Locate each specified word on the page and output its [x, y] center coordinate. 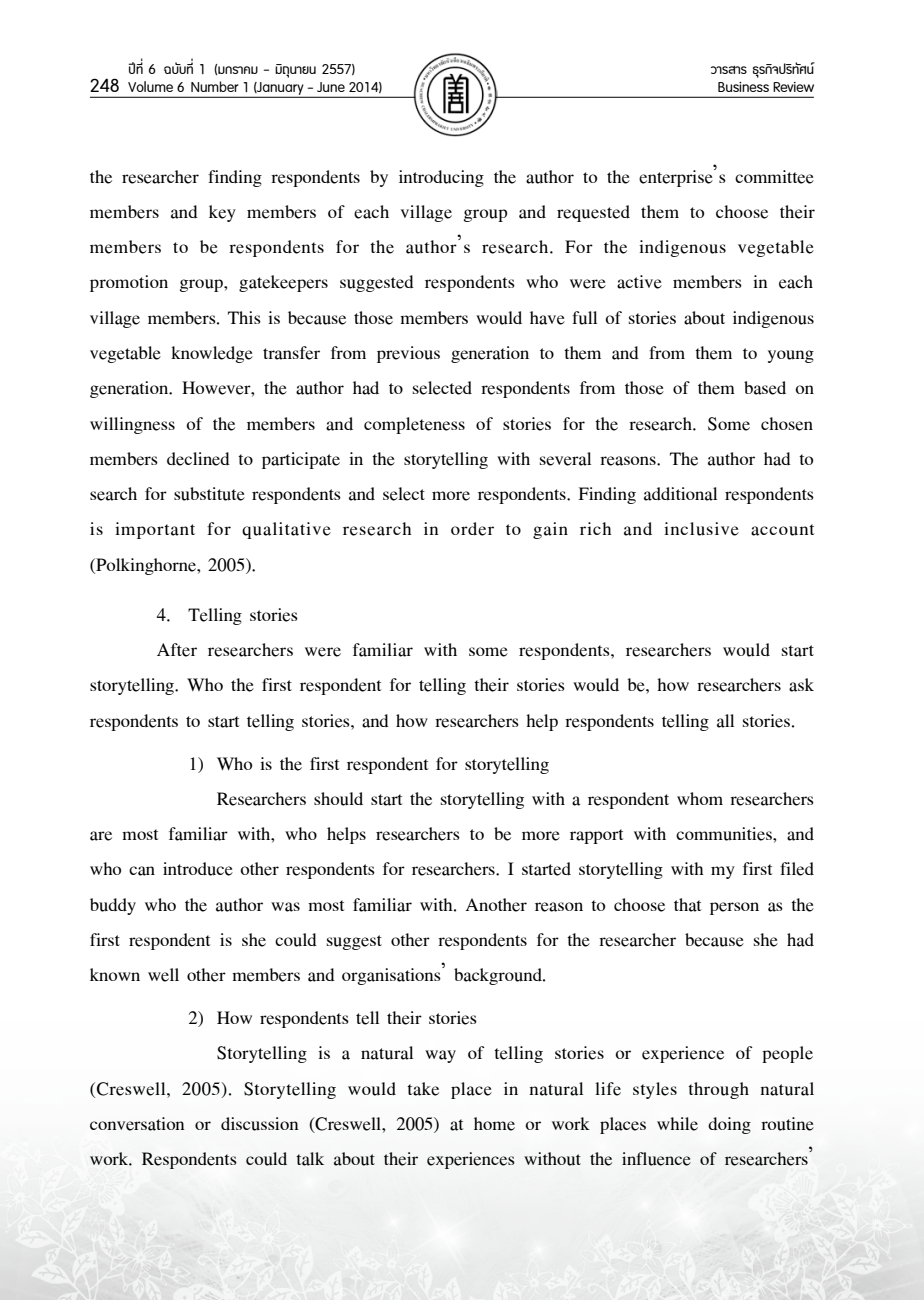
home [494, 1124]
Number [215, 86]
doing [729, 1125]
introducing [441, 178]
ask [801, 685]
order [472, 529]
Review [793, 87]
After [177, 650]
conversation [137, 1124]
